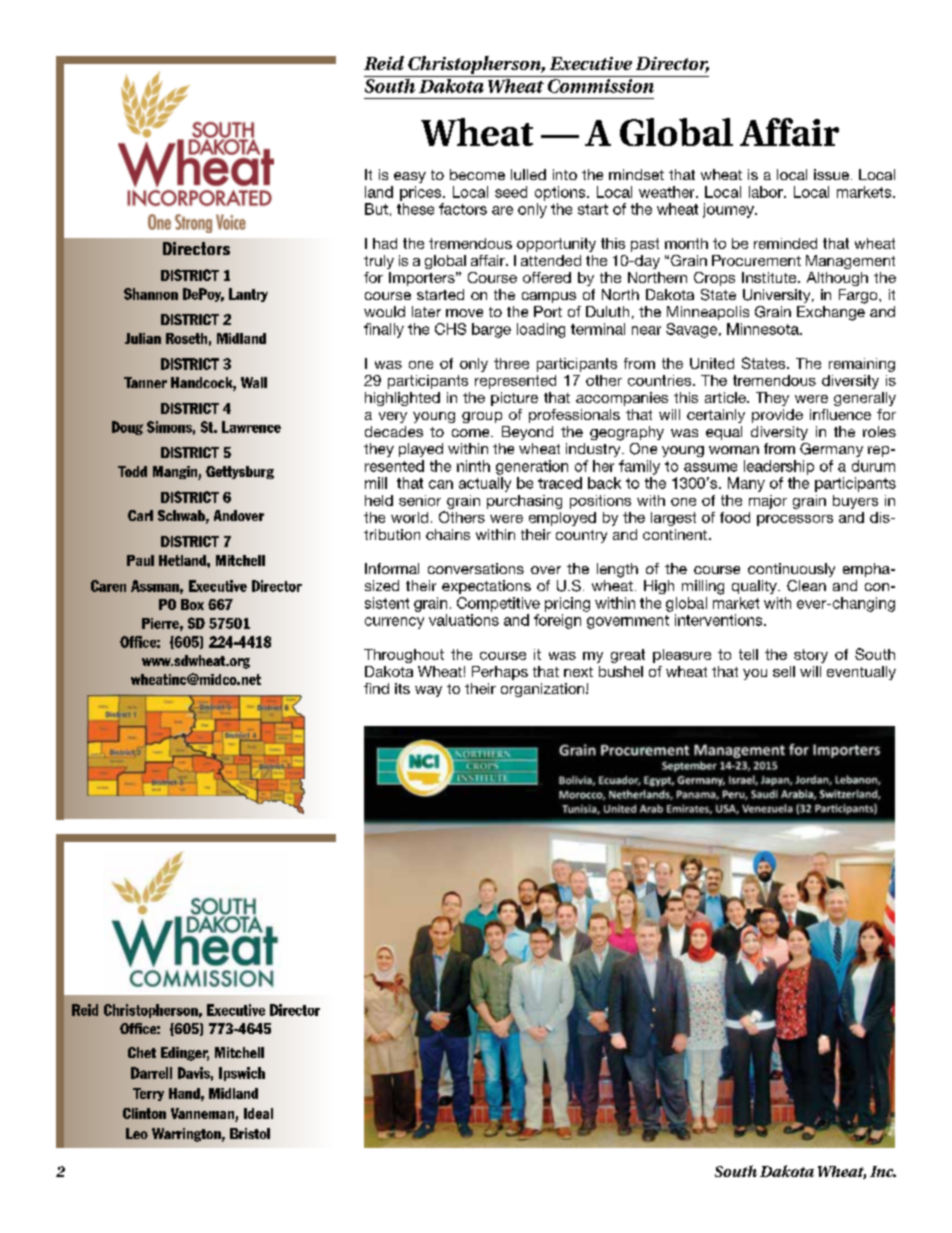 Image resolution: width=952 pixels, height=1233 pixels. What do you see at coordinates (831, 174) in the page?
I see `issue` at bounding box center [831, 174].
